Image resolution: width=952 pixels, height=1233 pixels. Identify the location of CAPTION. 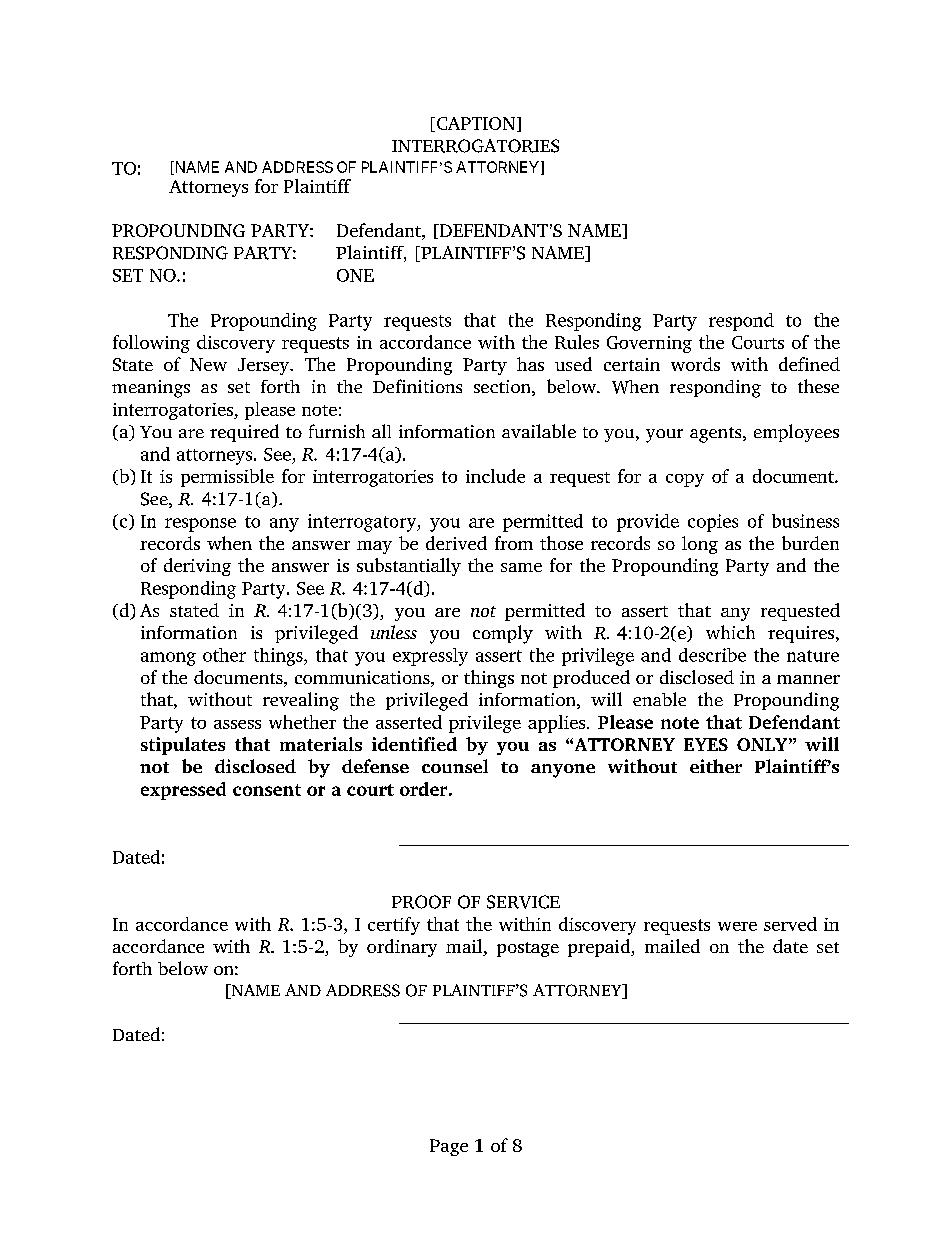
(476, 124).
